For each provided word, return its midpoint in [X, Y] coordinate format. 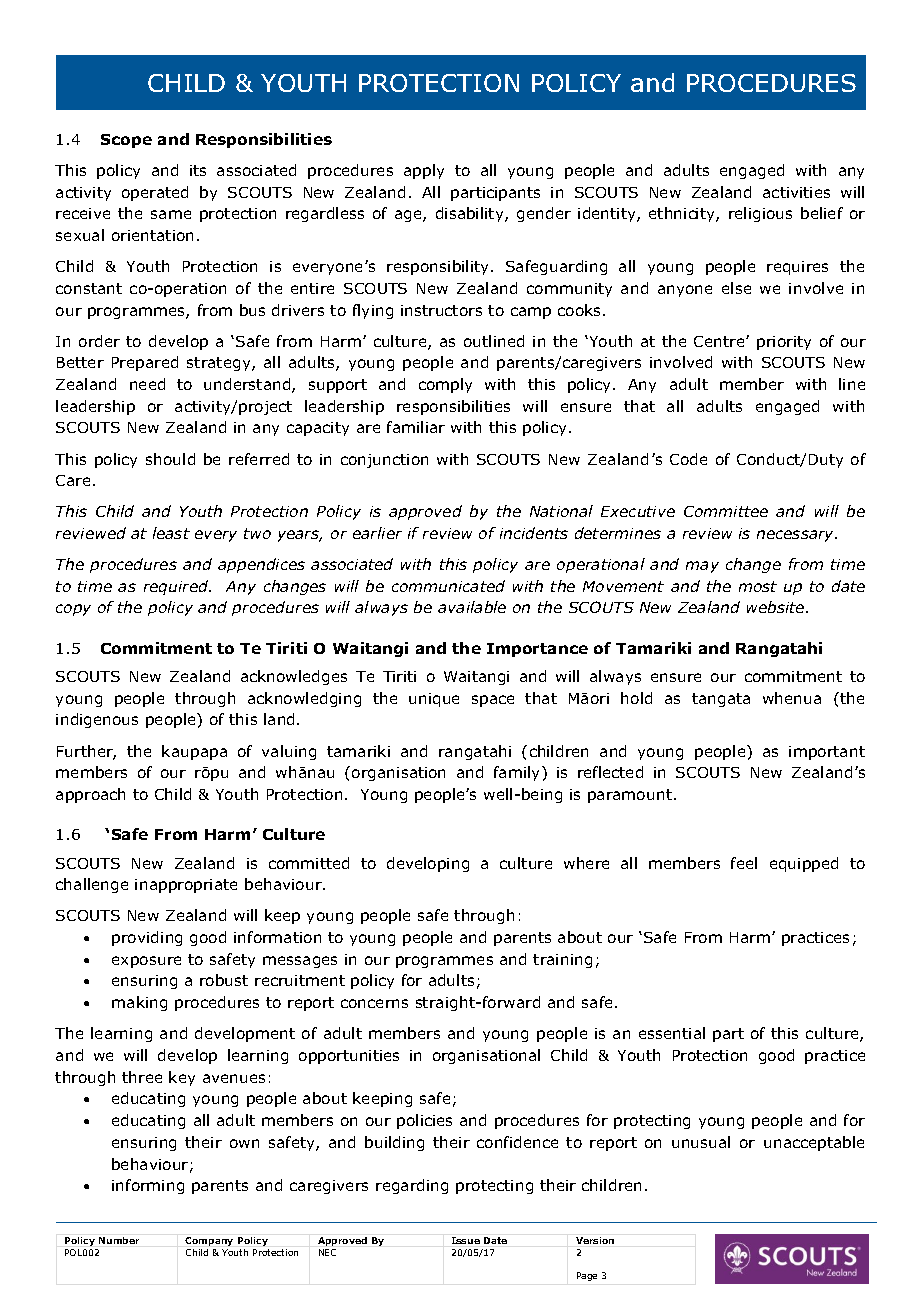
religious [760, 214]
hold [636, 698]
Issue [466, 1240]
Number [119, 1240]
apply [424, 171]
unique [434, 700]
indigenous [97, 720]
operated [155, 193]
